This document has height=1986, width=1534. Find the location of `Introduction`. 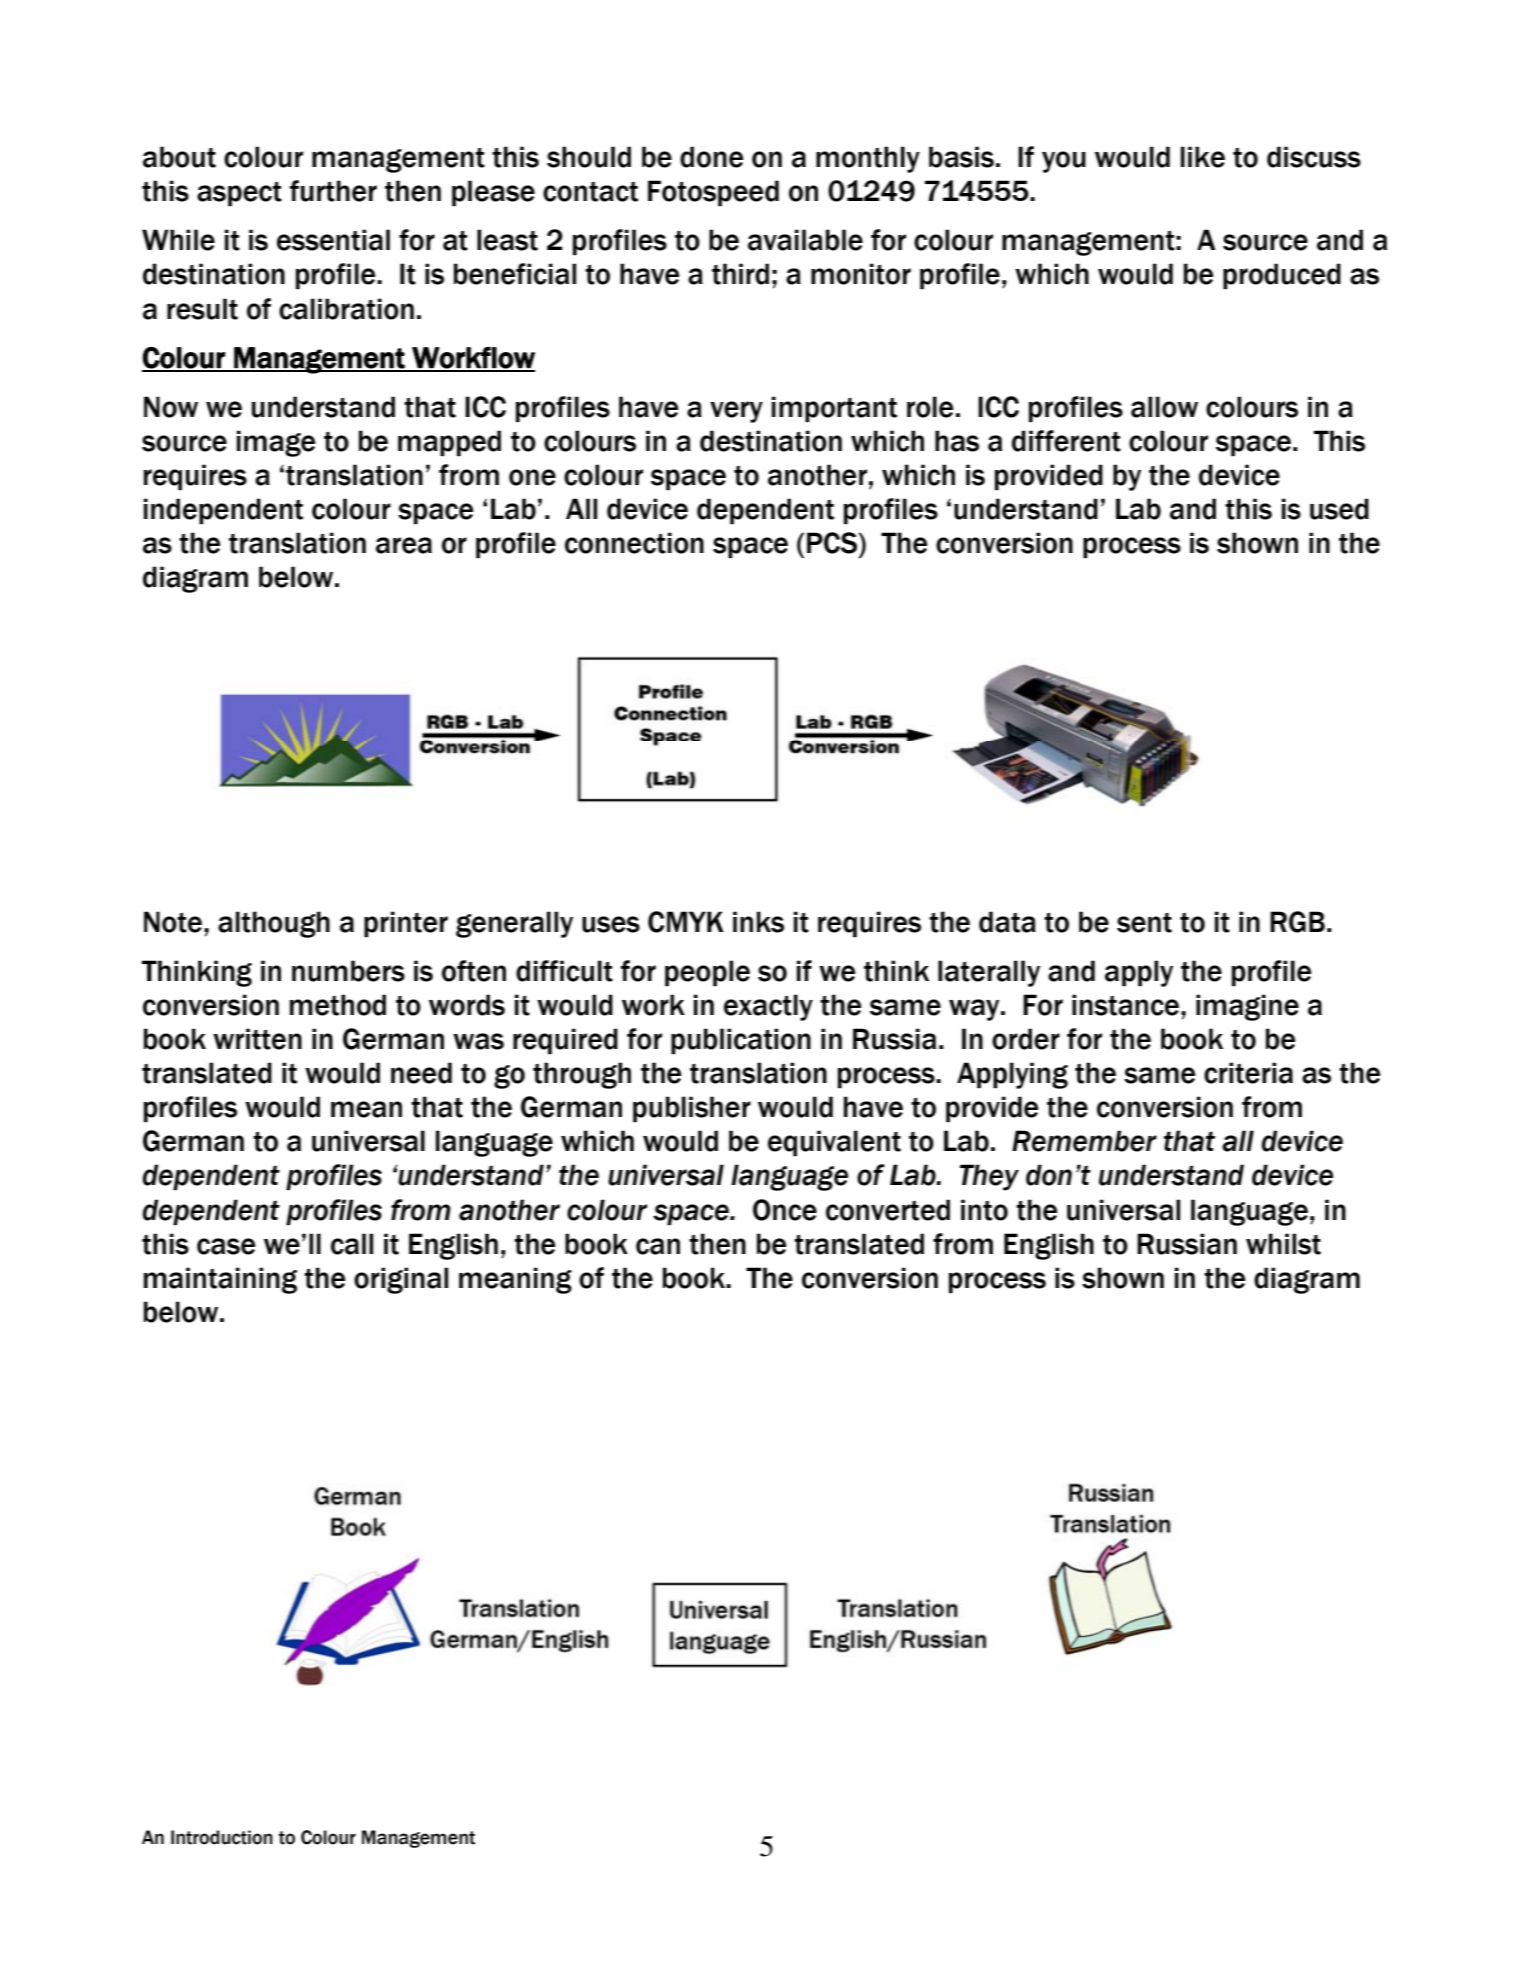

Introduction is located at coordinates (222, 1837).
